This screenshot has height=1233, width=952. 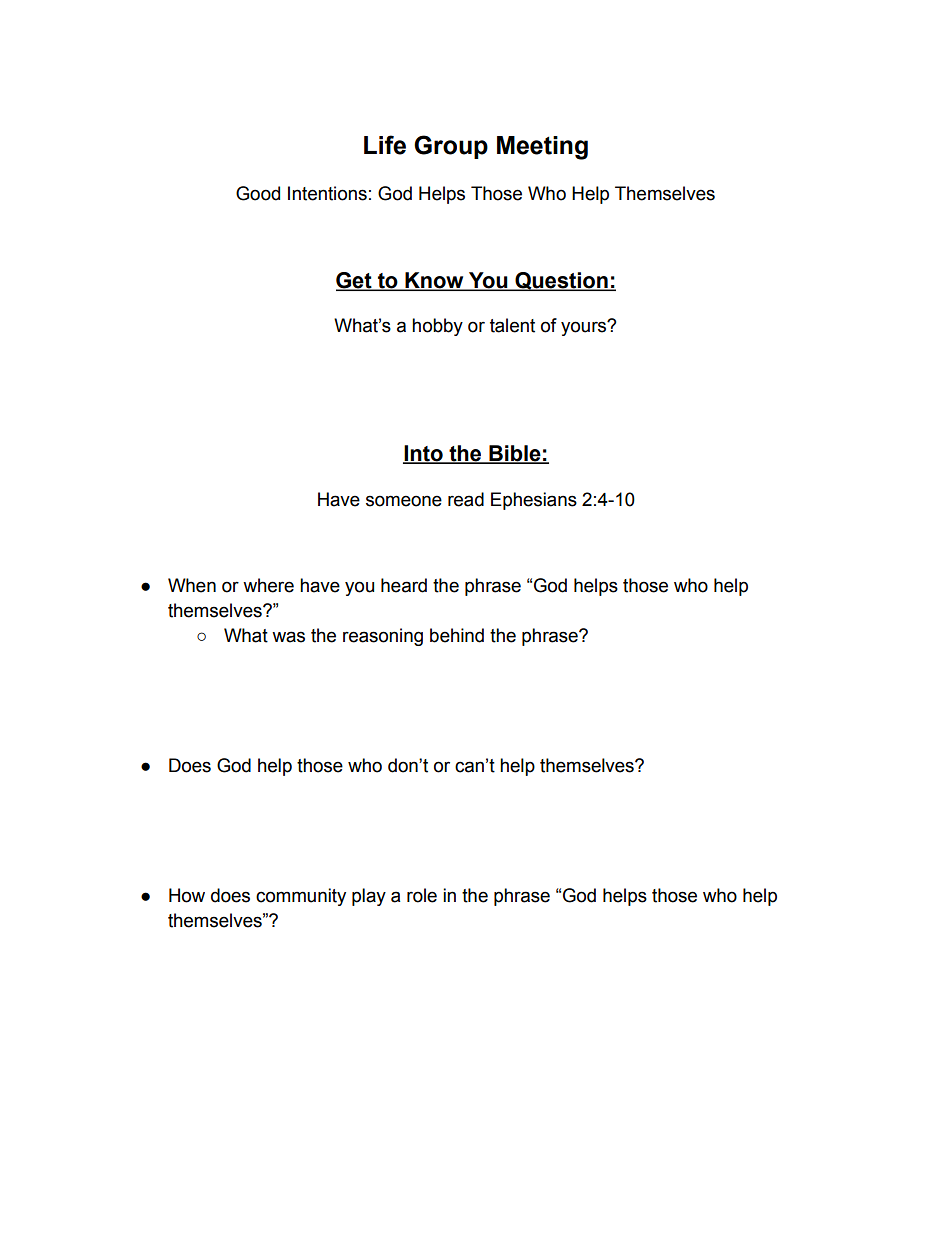 I want to click on Good, so click(x=258, y=193).
